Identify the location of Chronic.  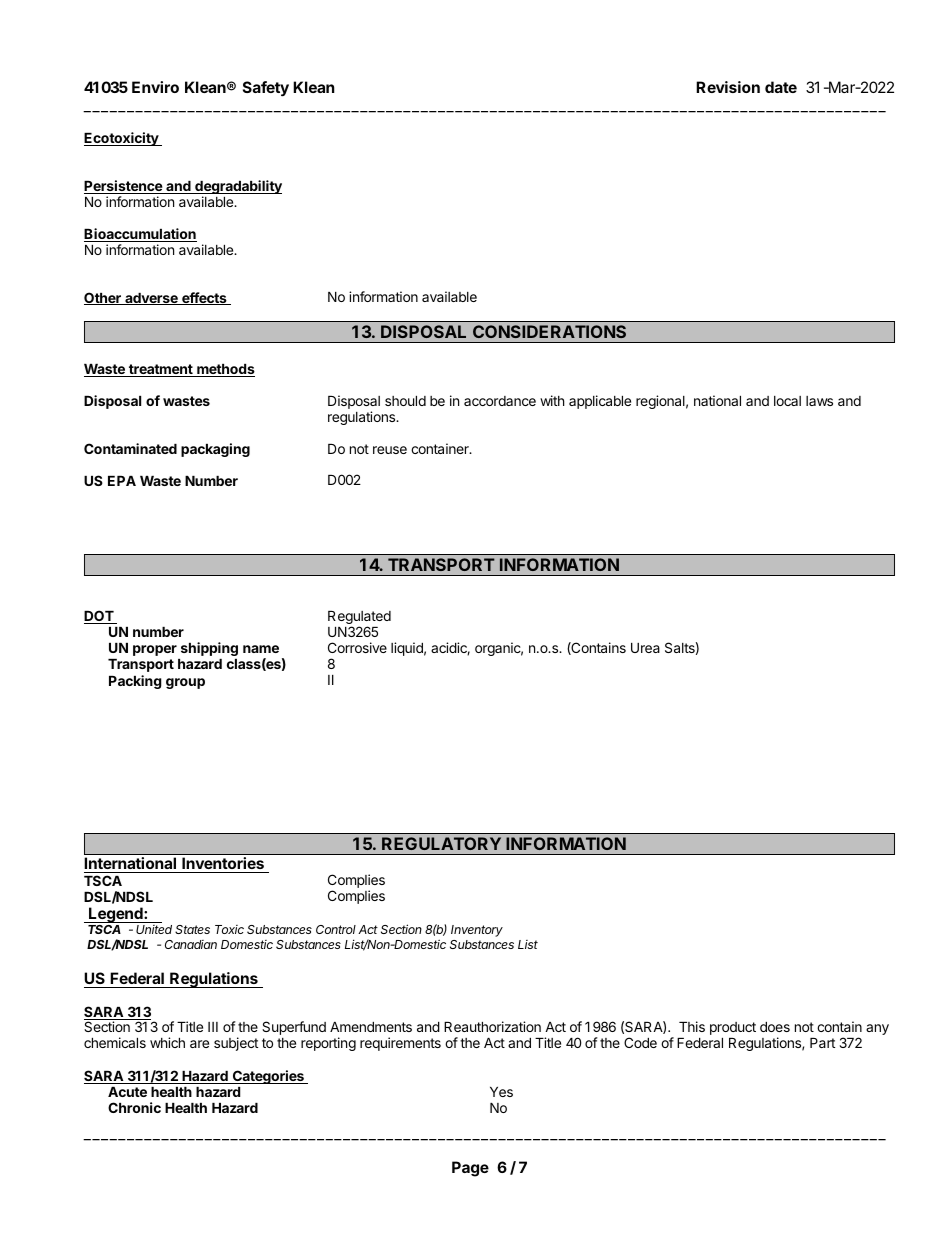
(134, 1107).
